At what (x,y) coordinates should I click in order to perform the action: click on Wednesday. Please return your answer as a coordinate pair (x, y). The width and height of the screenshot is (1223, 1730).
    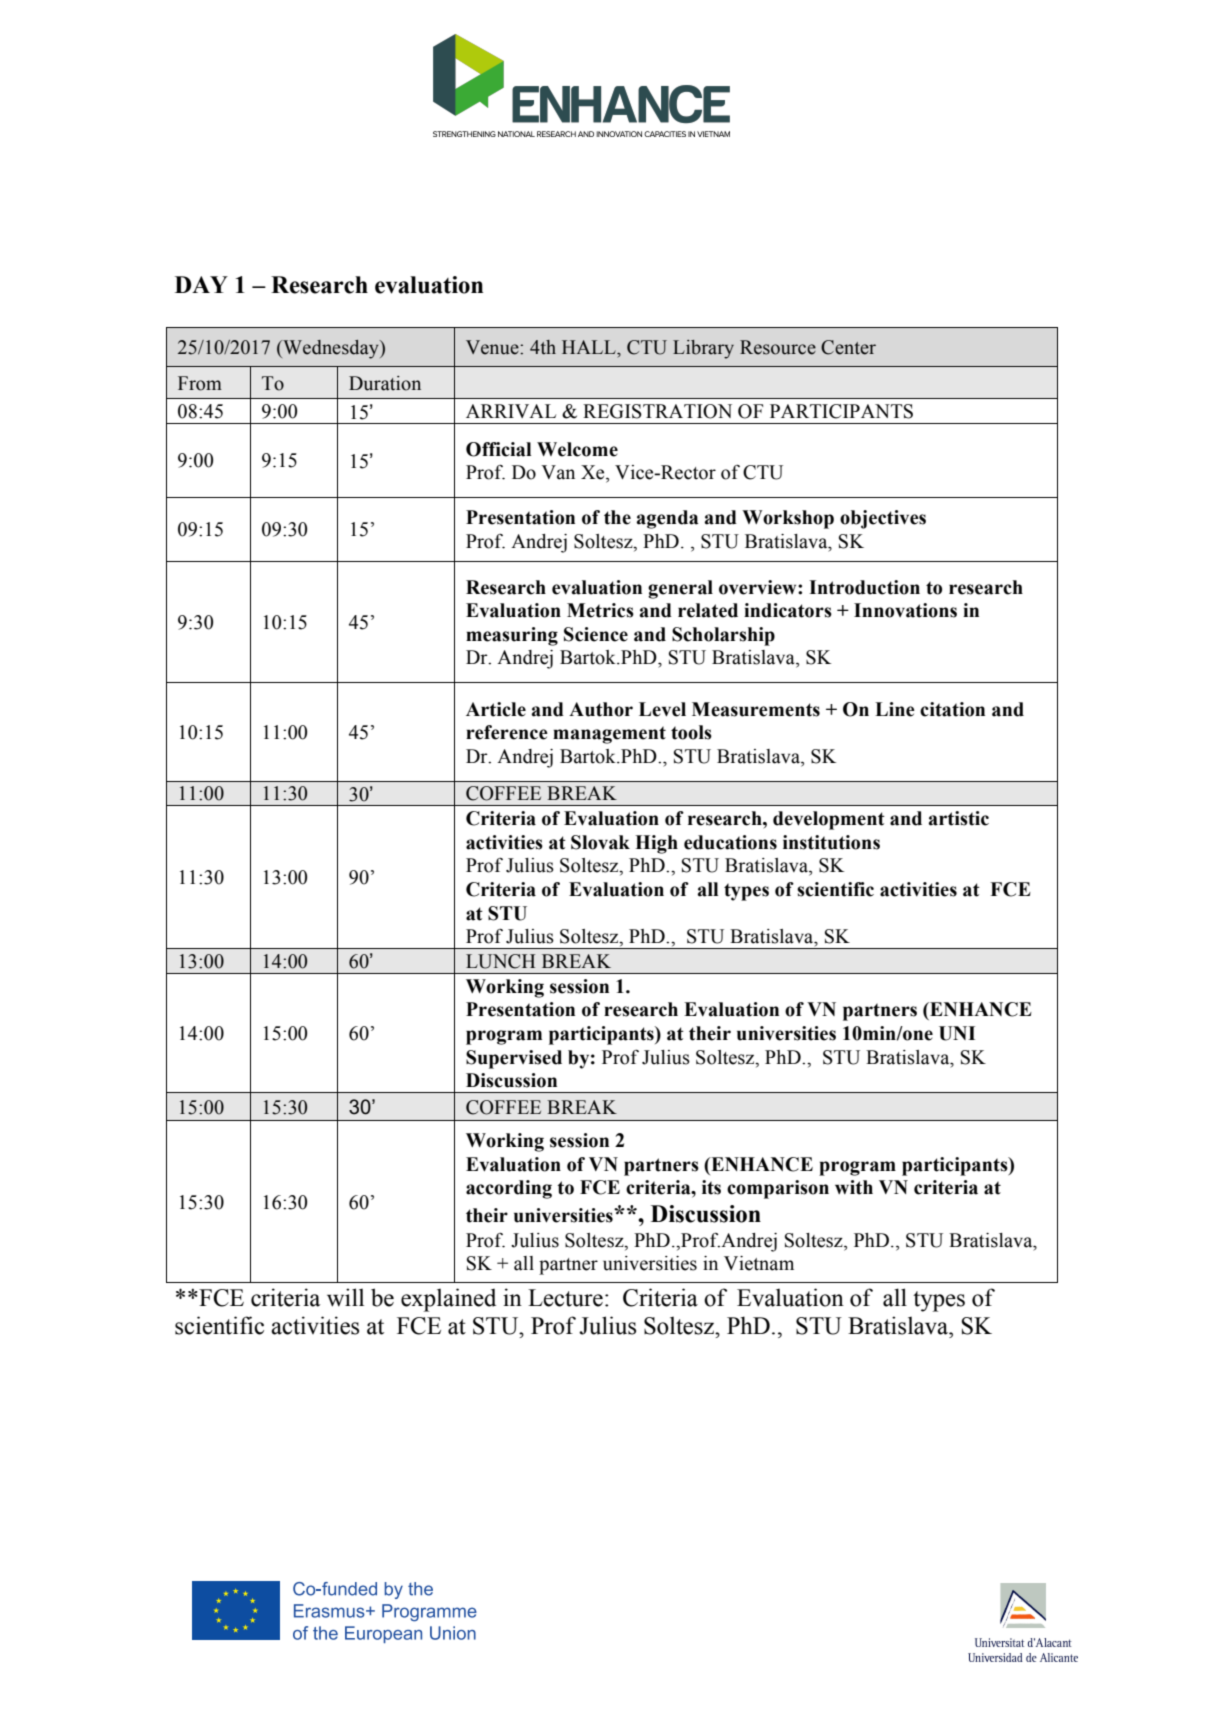
    Looking at the image, I should click on (331, 349).
